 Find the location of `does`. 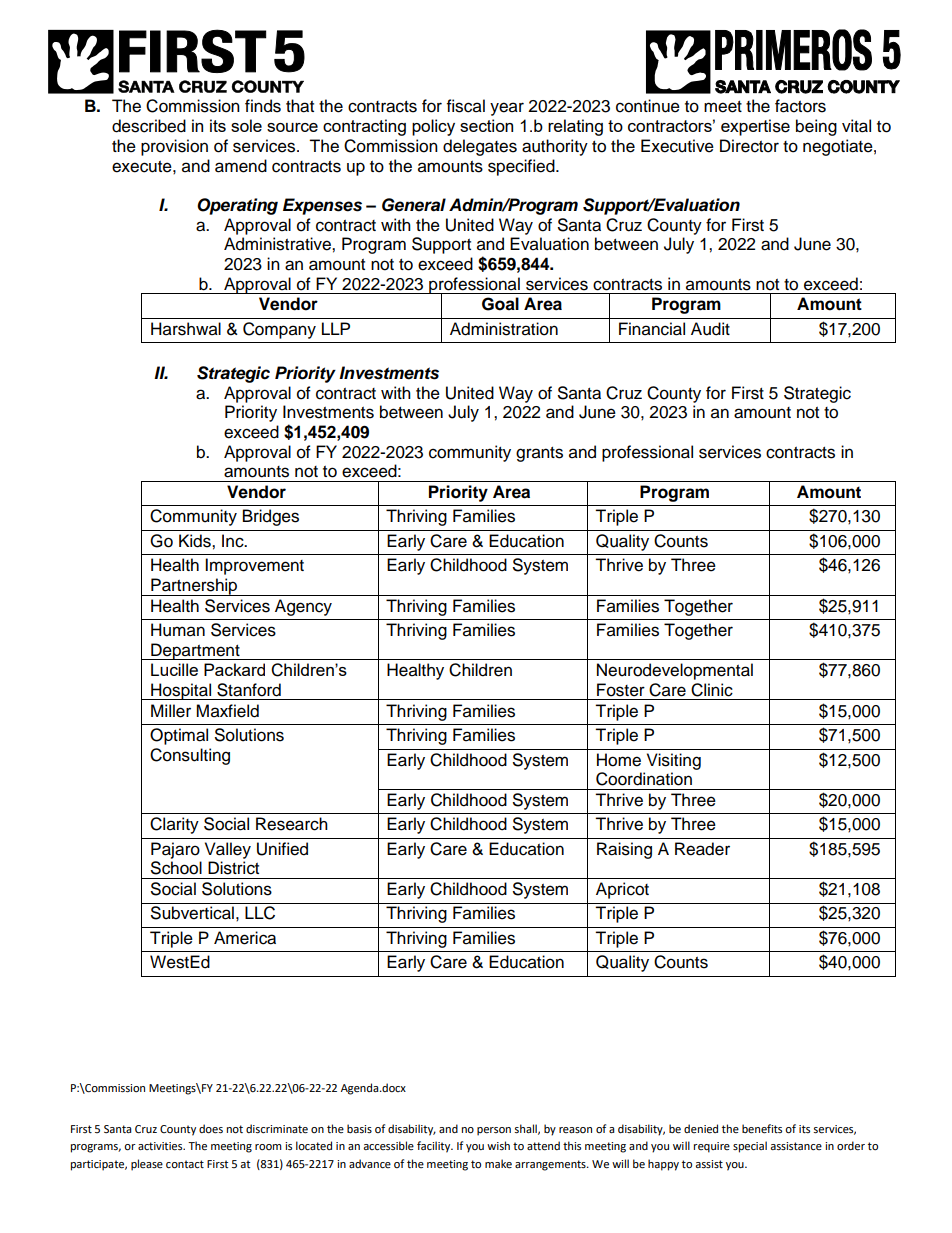

does is located at coordinates (211, 1129).
